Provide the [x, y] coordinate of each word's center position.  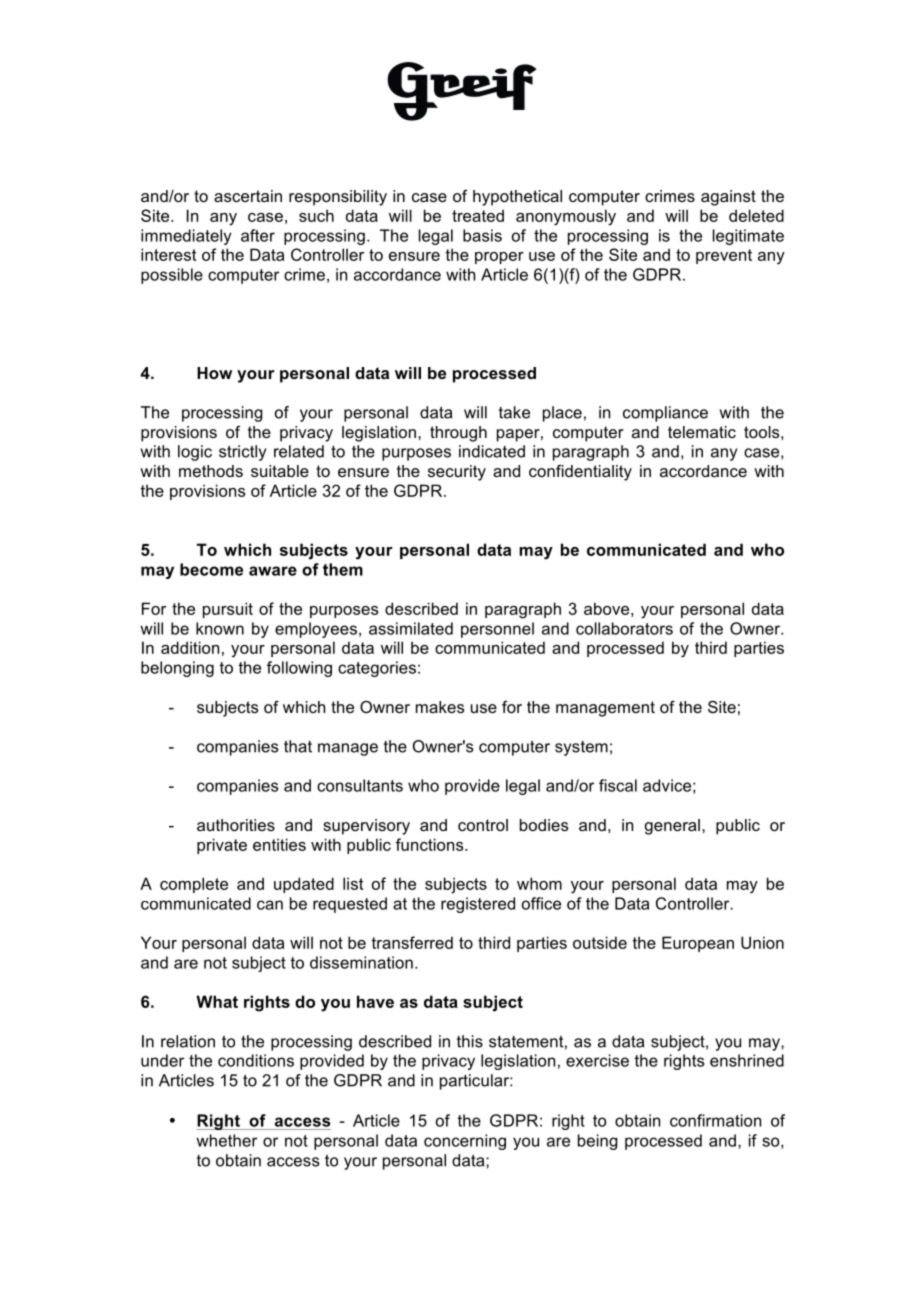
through [458, 434]
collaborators [624, 628]
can [270, 905]
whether [226, 1140]
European [698, 944]
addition [190, 647]
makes [440, 707]
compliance [665, 414]
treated [478, 215]
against [728, 198]
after [258, 235]
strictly [242, 453]
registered [478, 905]
